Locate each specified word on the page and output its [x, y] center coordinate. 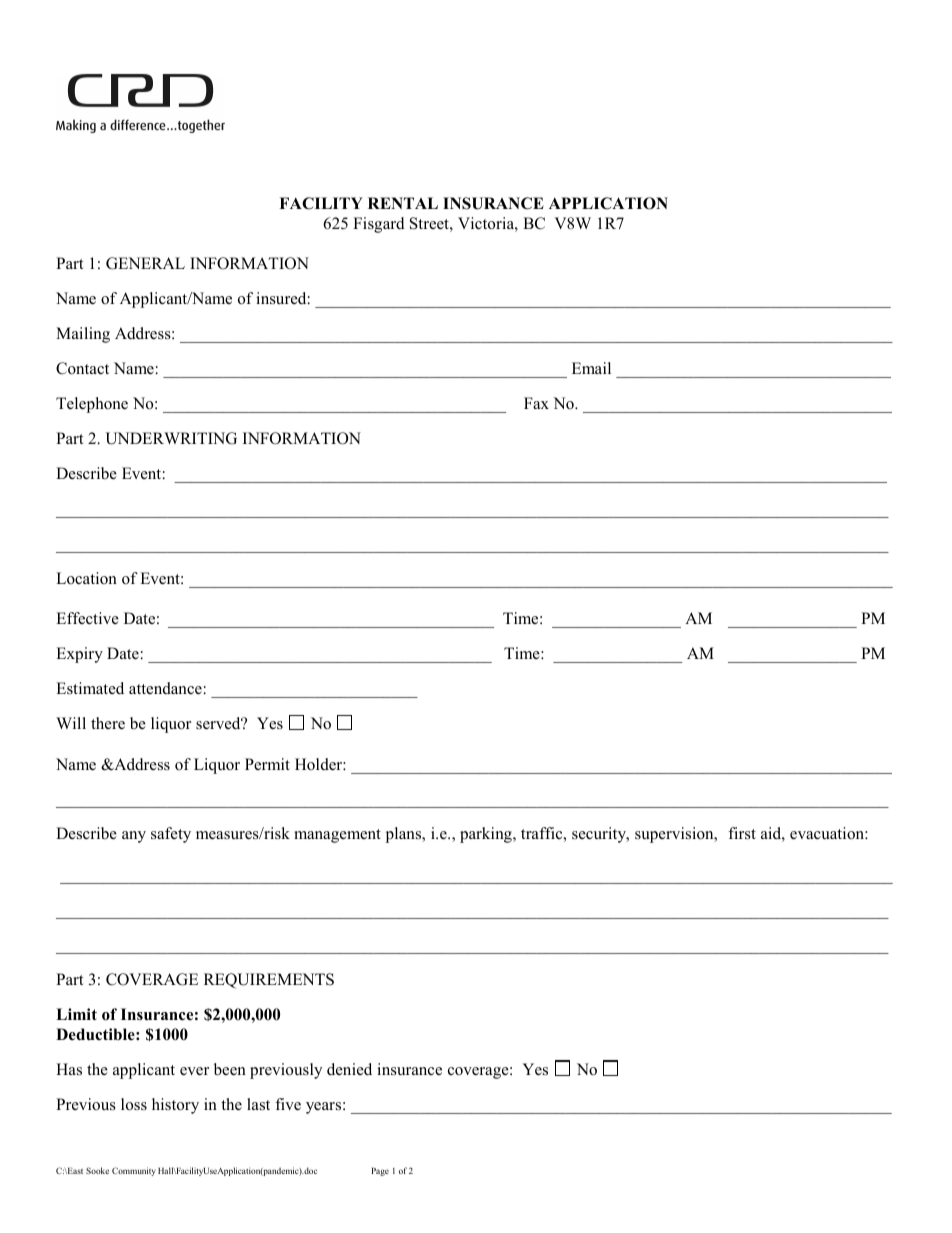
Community [134, 1171]
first [742, 833]
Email [591, 368]
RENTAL [403, 203]
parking [487, 835]
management [337, 836]
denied [349, 1069]
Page [380, 1172]
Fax [536, 403]
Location [86, 578]
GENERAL [145, 263]
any [134, 837]
